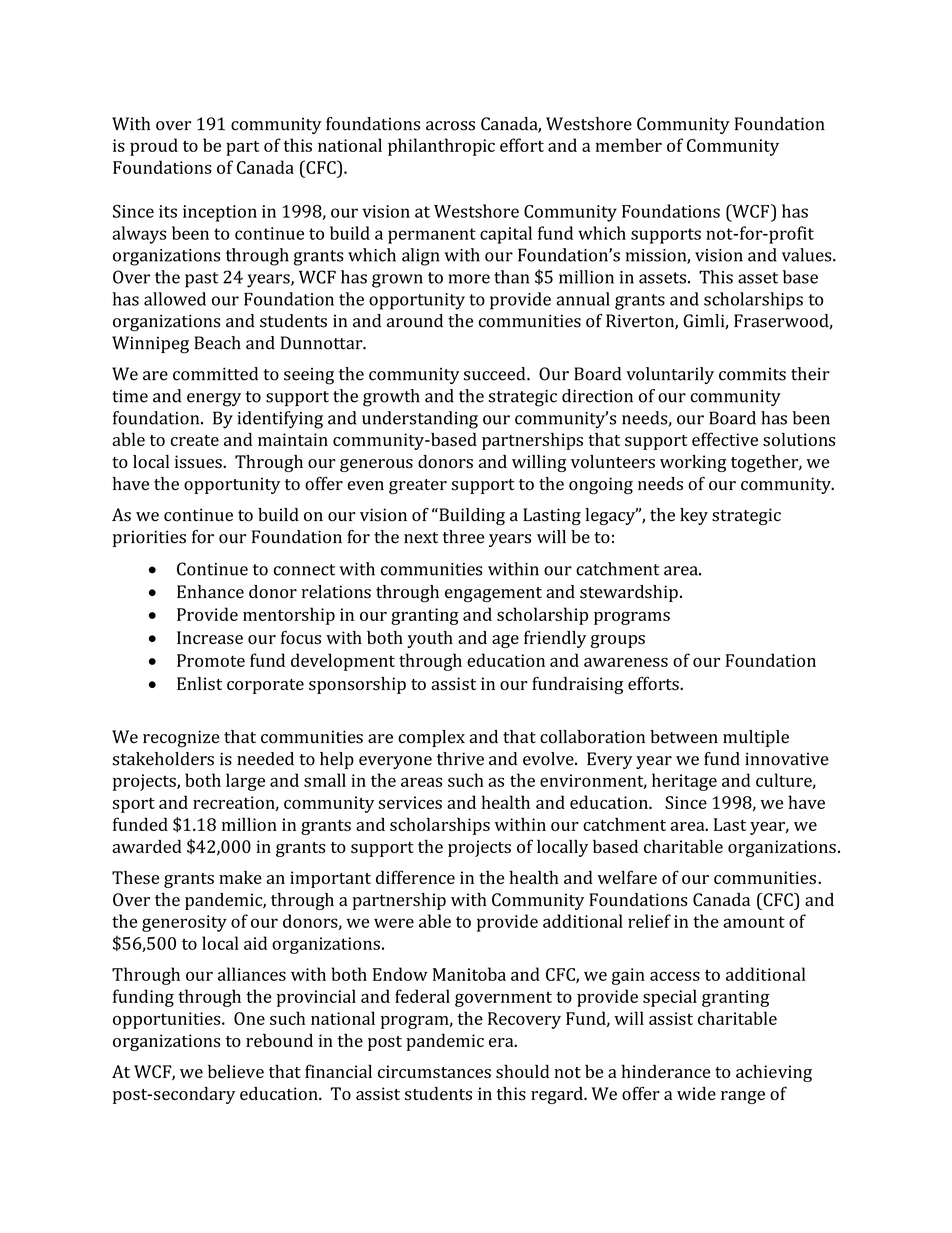 The width and height of the screenshot is (952, 1233). What do you see at coordinates (629, 593) in the screenshot?
I see `stewardship` at bounding box center [629, 593].
